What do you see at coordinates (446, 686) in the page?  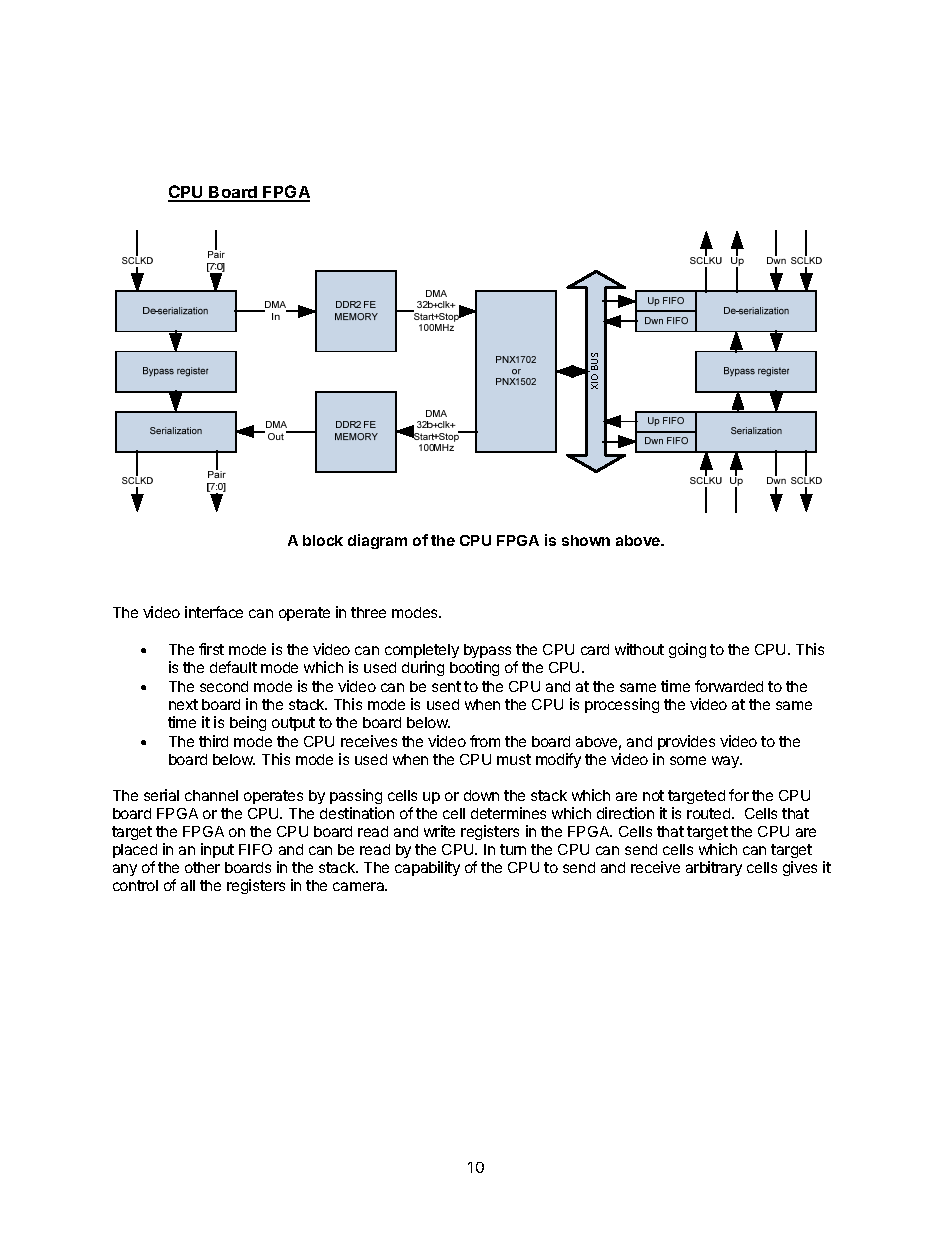 I see `sent` at bounding box center [446, 686].
